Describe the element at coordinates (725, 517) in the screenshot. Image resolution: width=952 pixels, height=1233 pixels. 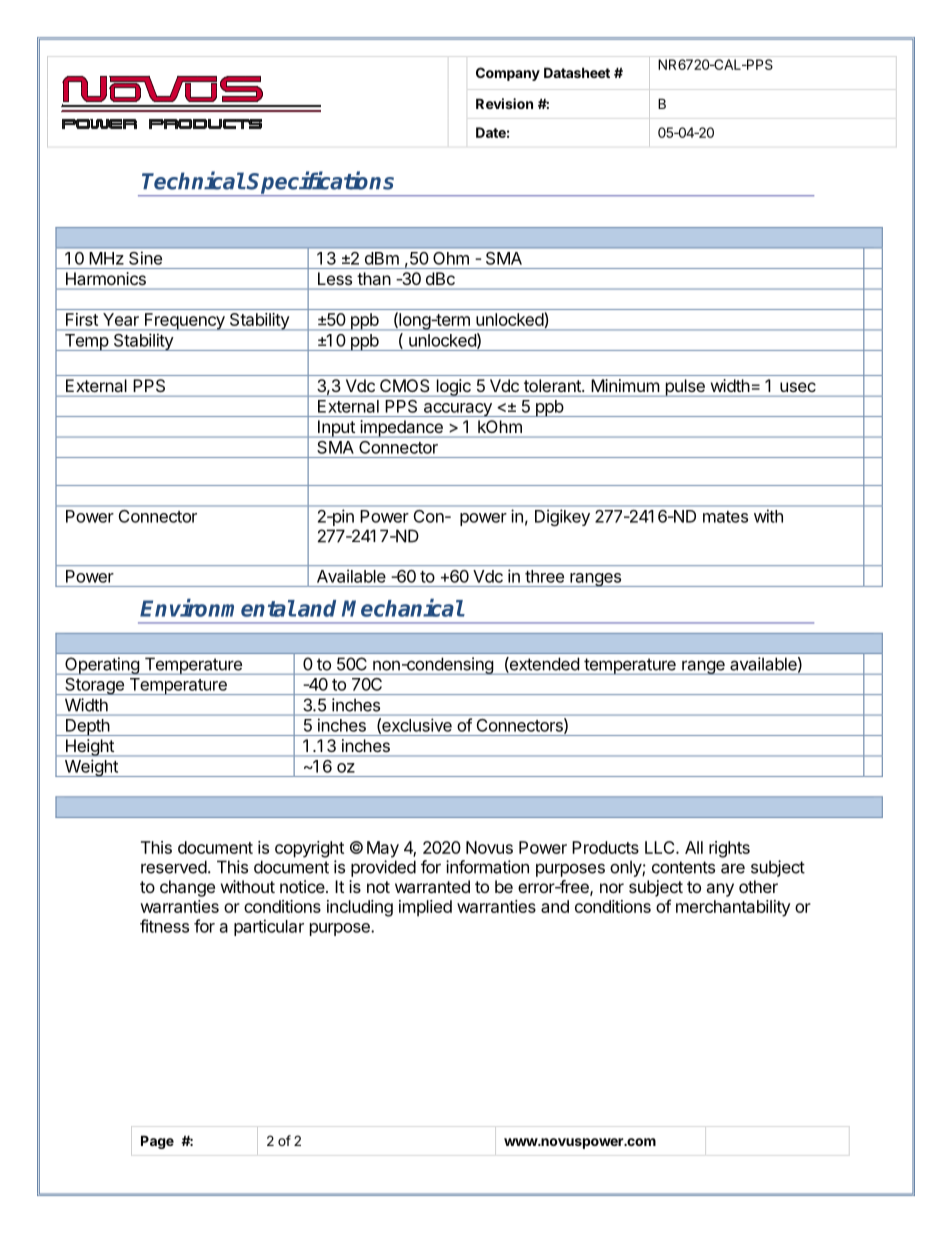
I see `mates` at that location.
